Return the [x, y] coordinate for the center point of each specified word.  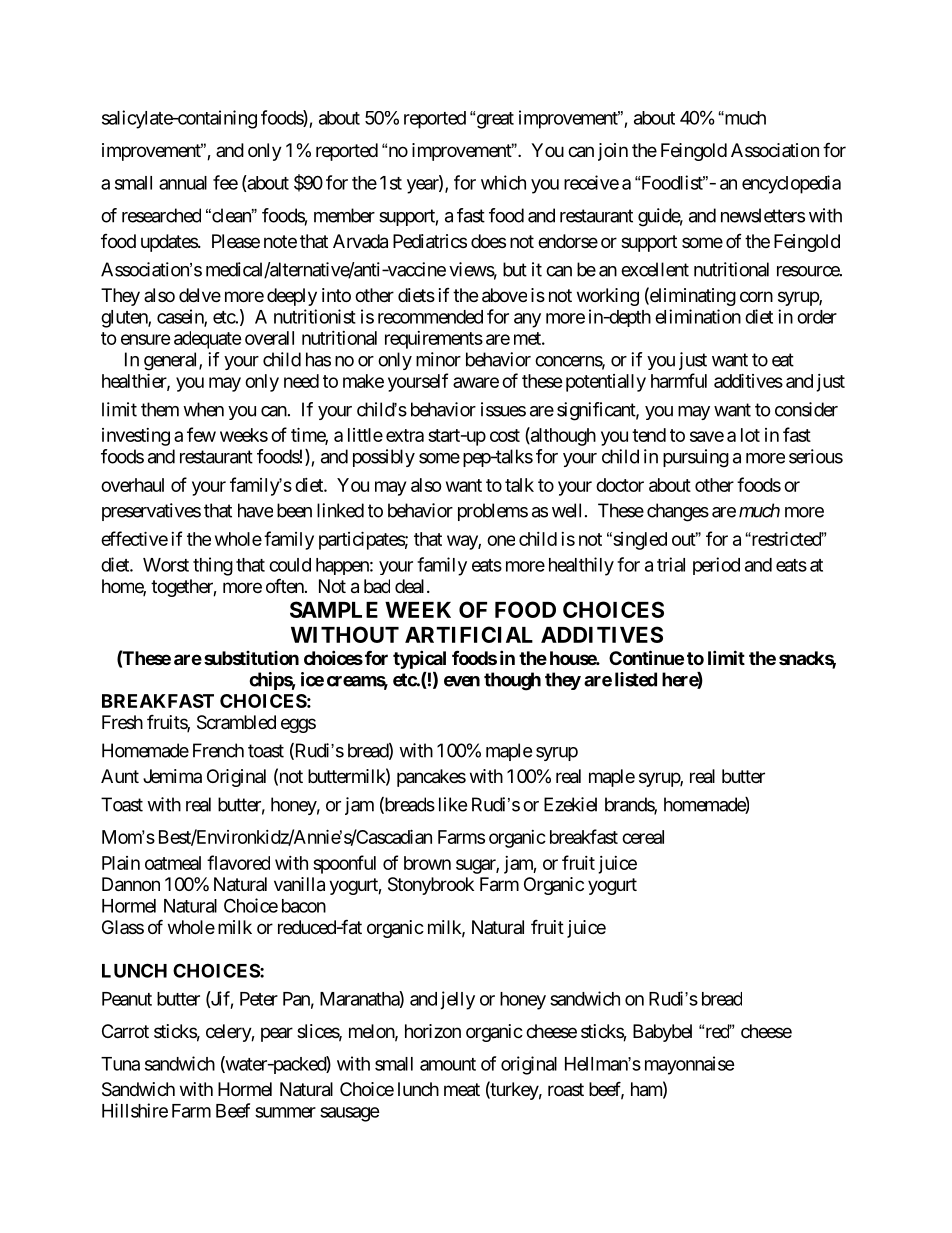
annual [183, 183]
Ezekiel [570, 804]
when [203, 409]
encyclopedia [791, 184]
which [503, 182]
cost [505, 435]
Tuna [120, 1064]
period [716, 566]
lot [750, 435]
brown [427, 863]
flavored [238, 862]
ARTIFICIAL [469, 634]
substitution [251, 658]
